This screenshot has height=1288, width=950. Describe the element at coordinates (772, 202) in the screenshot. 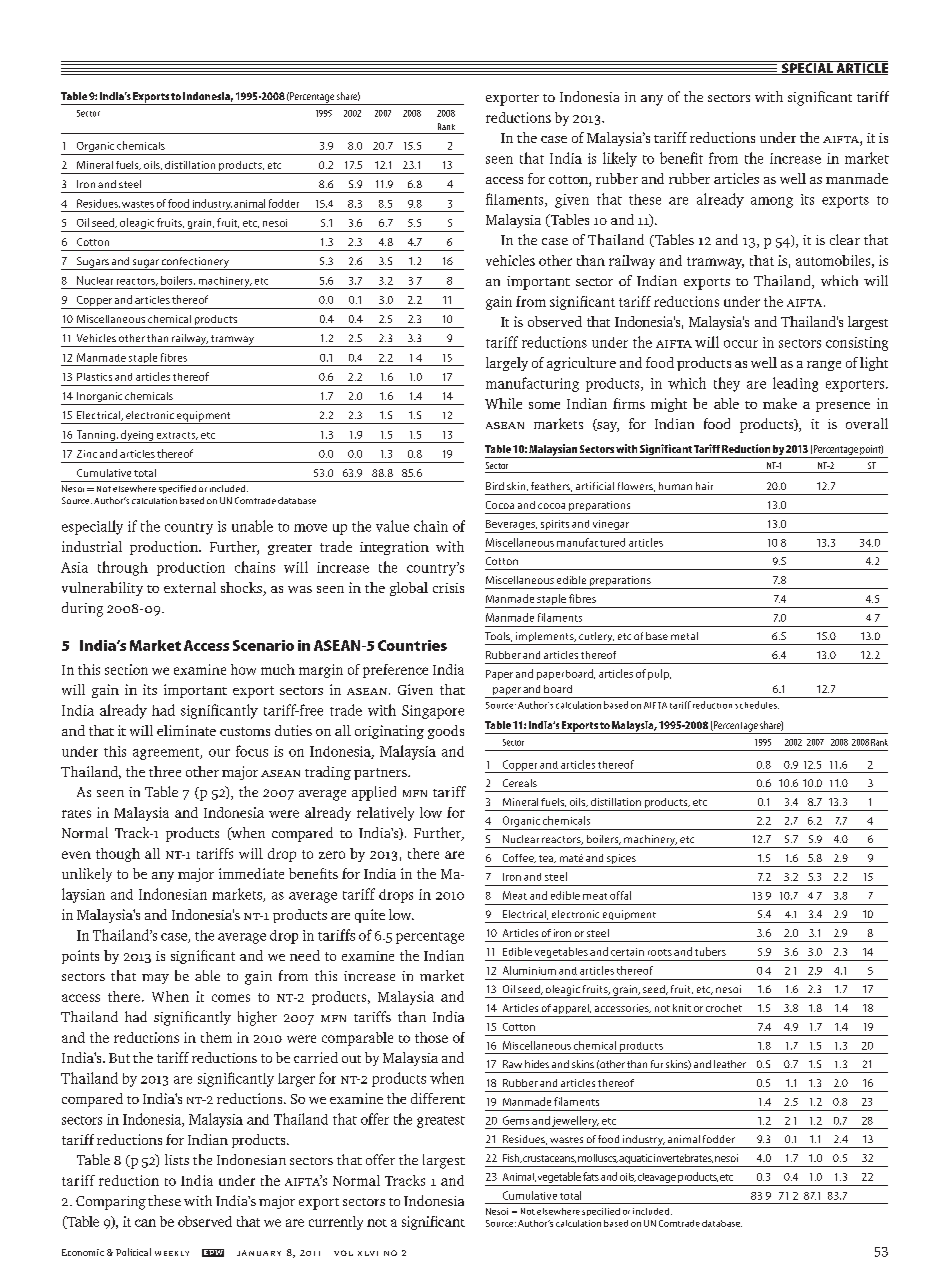

I see `among` at that location.
